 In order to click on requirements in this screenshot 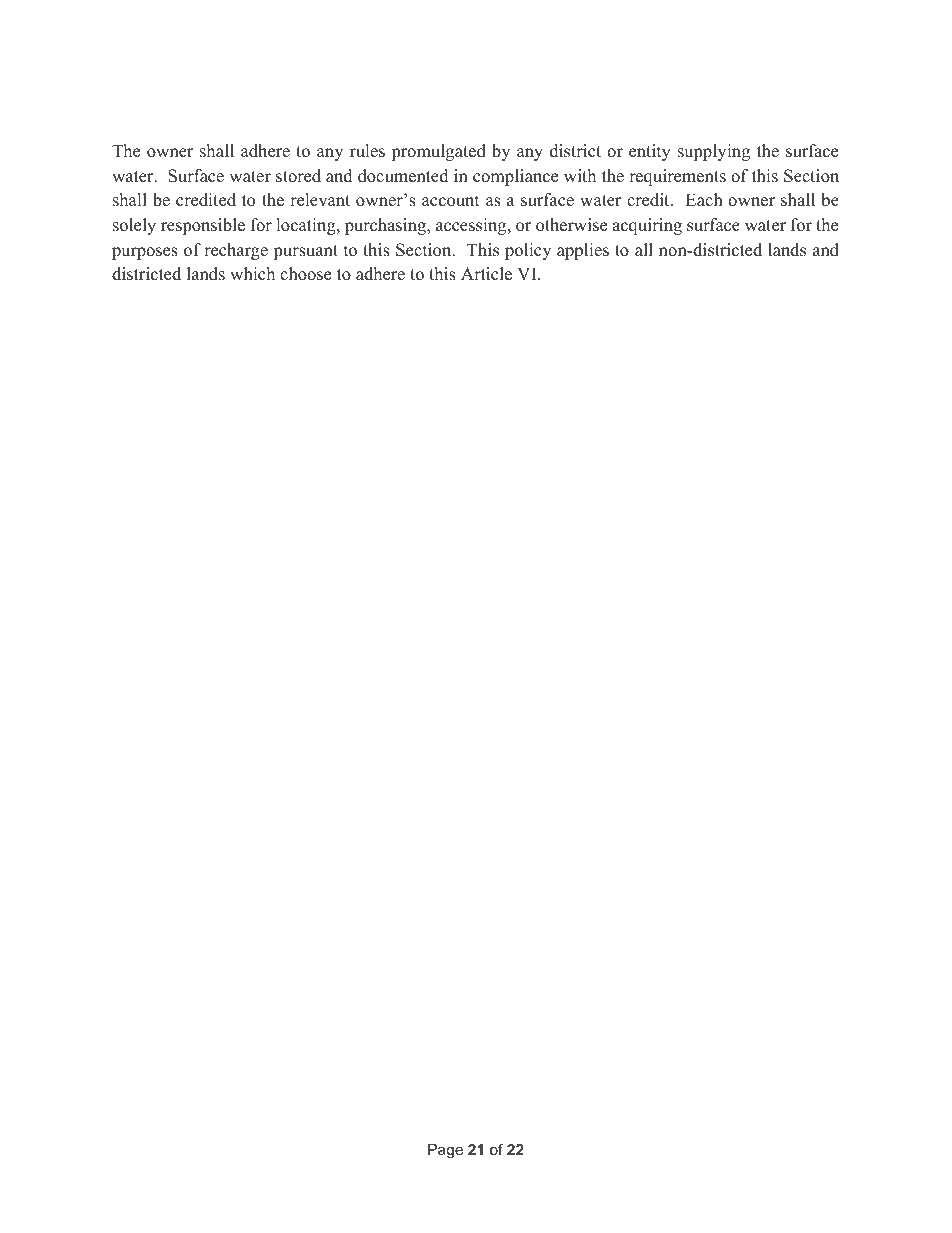, I will do `click(677, 177)`.
